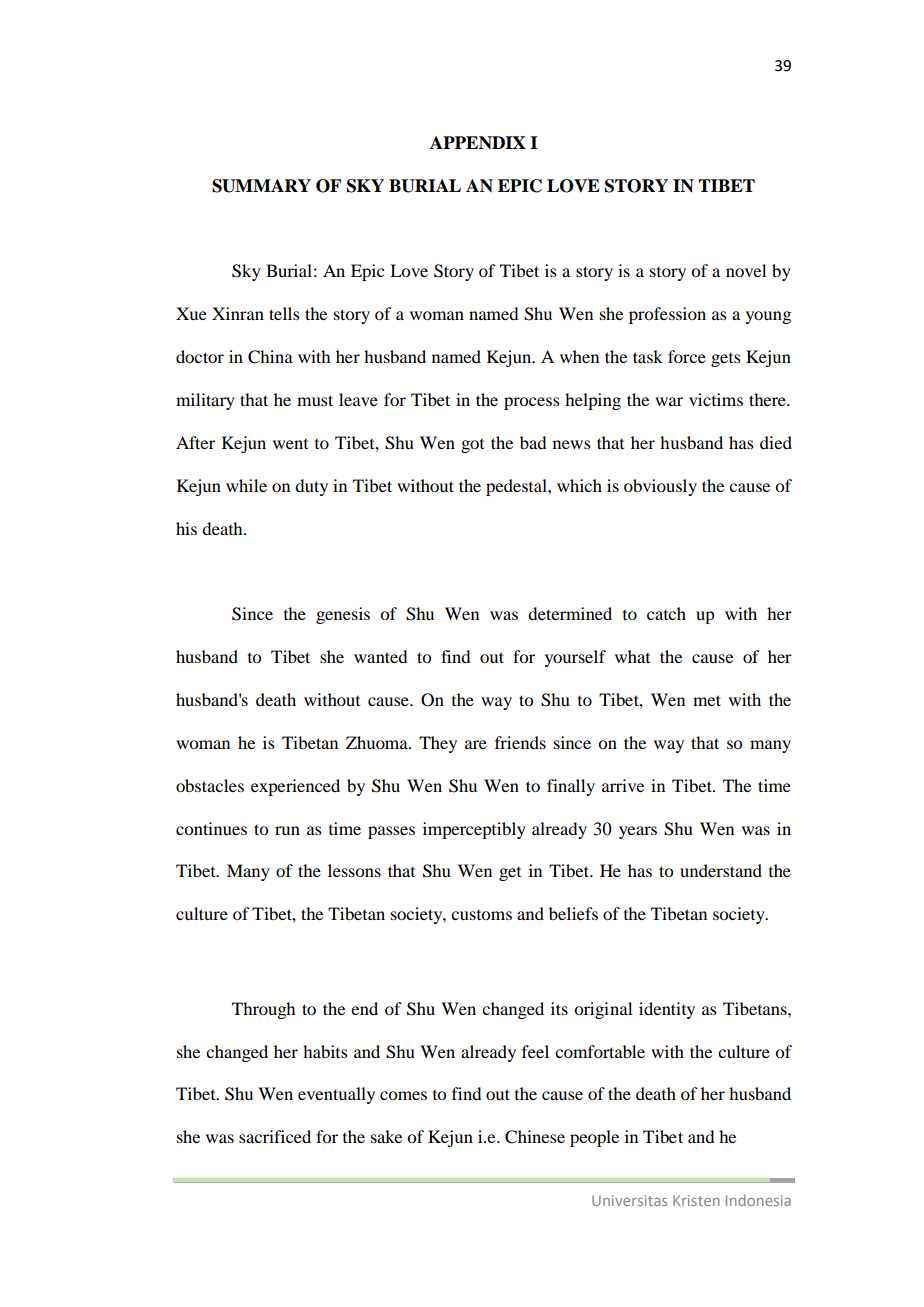  What do you see at coordinates (275, 1136) in the document?
I see `sacrificed` at bounding box center [275, 1136].
